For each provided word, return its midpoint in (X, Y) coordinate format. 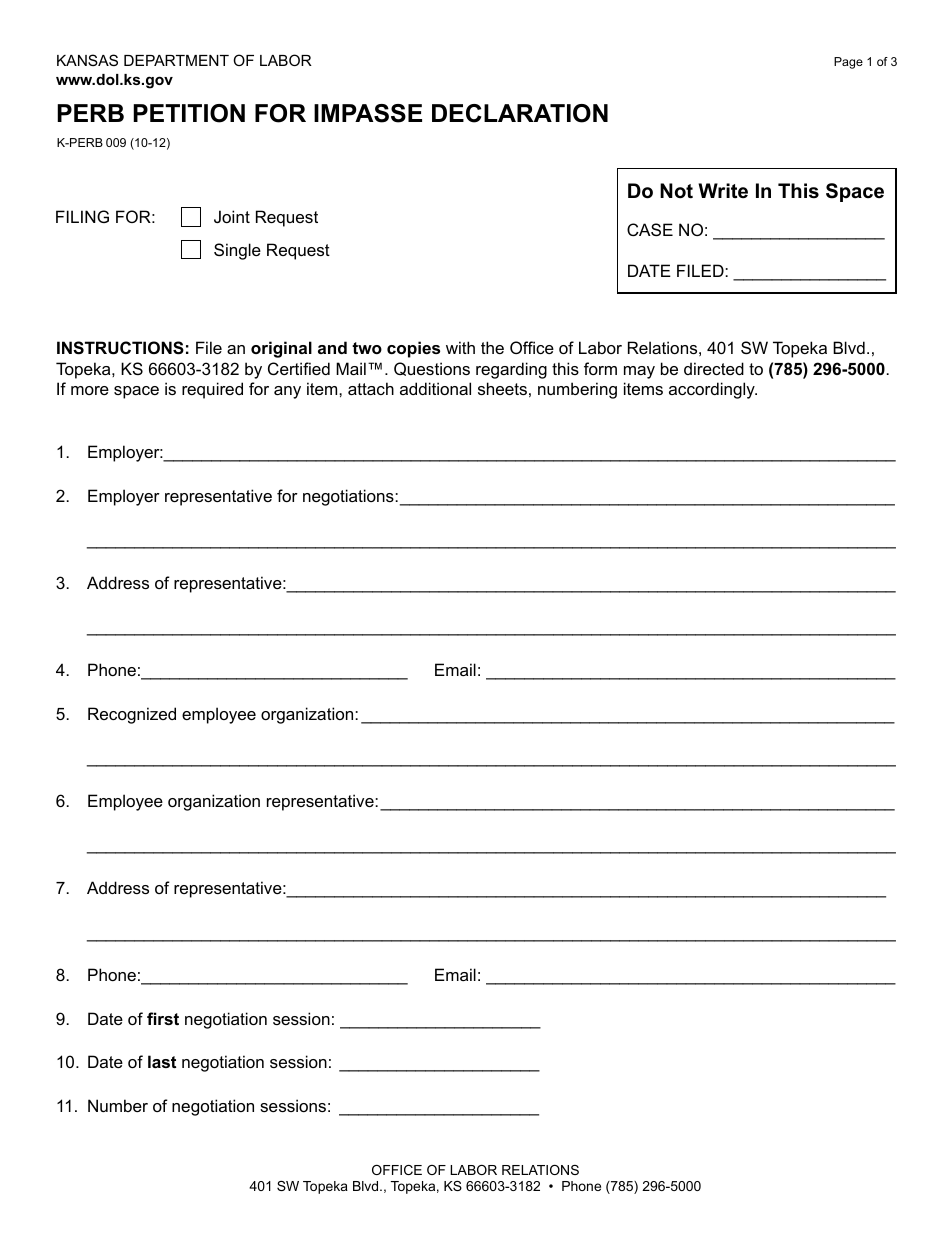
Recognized (132, 715)
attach (371, 388)
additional (435, 388)
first (163, 1018)
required (212, 390)
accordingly (713, 390)
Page (848, 63)
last (162, 1061)
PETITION (189, 113)
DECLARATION (520, 113)
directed (714, 368)
